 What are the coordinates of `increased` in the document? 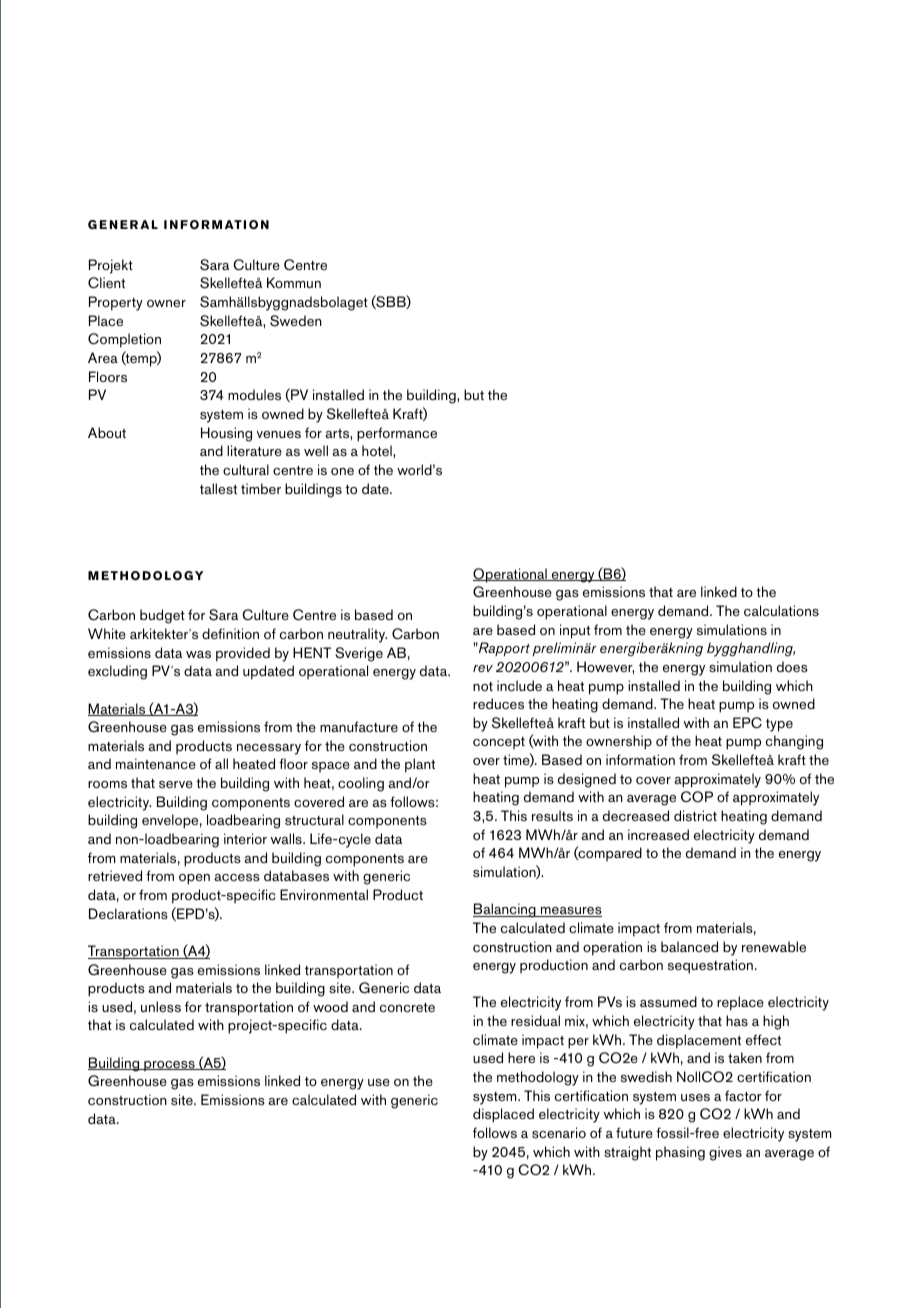 It's located at (658, 834).
